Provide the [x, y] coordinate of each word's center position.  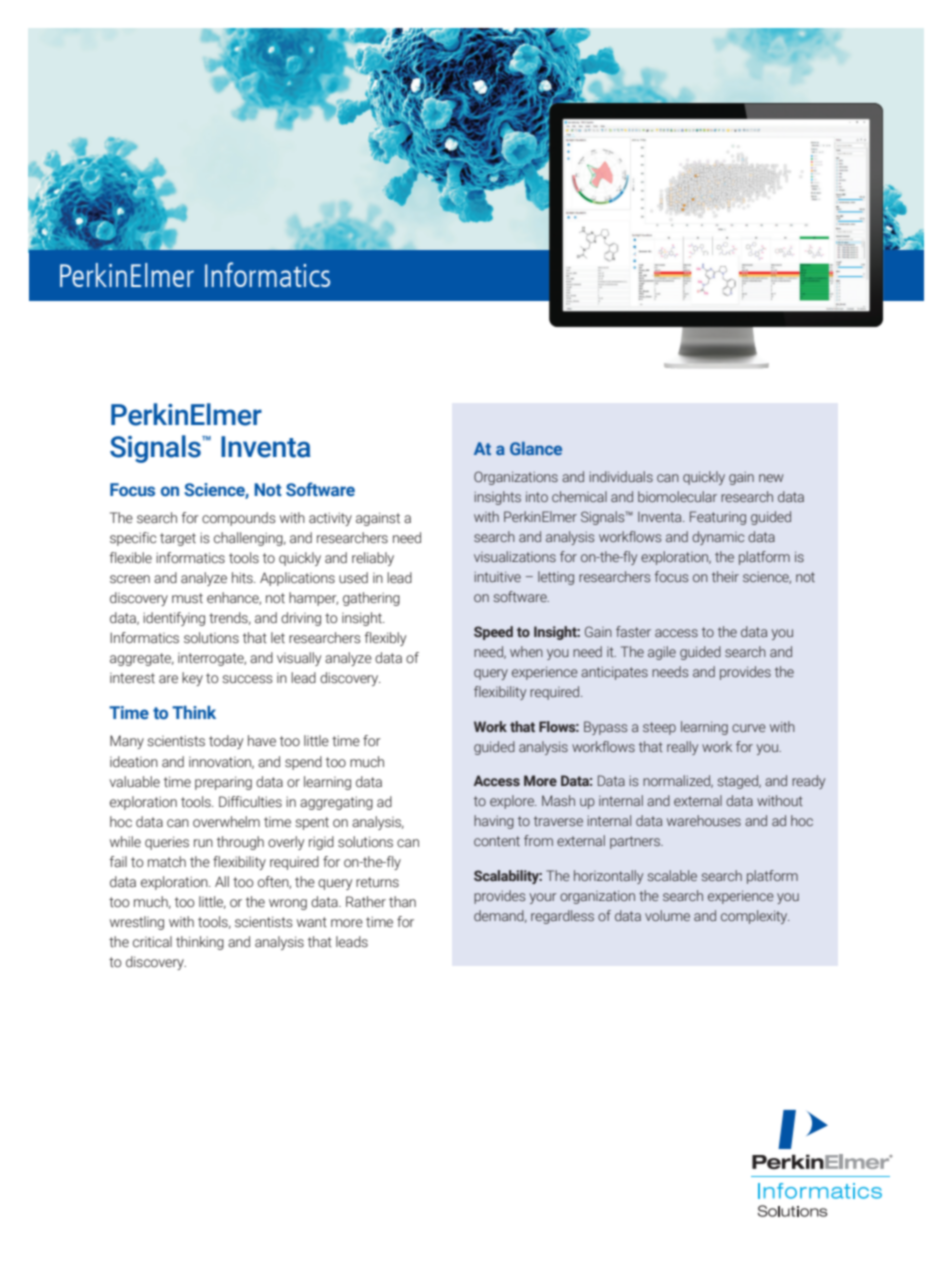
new [771, 478]
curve [749, 728]
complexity [755, 917]
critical [152, 941]
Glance [536, 448]
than [402, 901]
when [526, 651]
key [192, 679]
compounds [239, 519]
